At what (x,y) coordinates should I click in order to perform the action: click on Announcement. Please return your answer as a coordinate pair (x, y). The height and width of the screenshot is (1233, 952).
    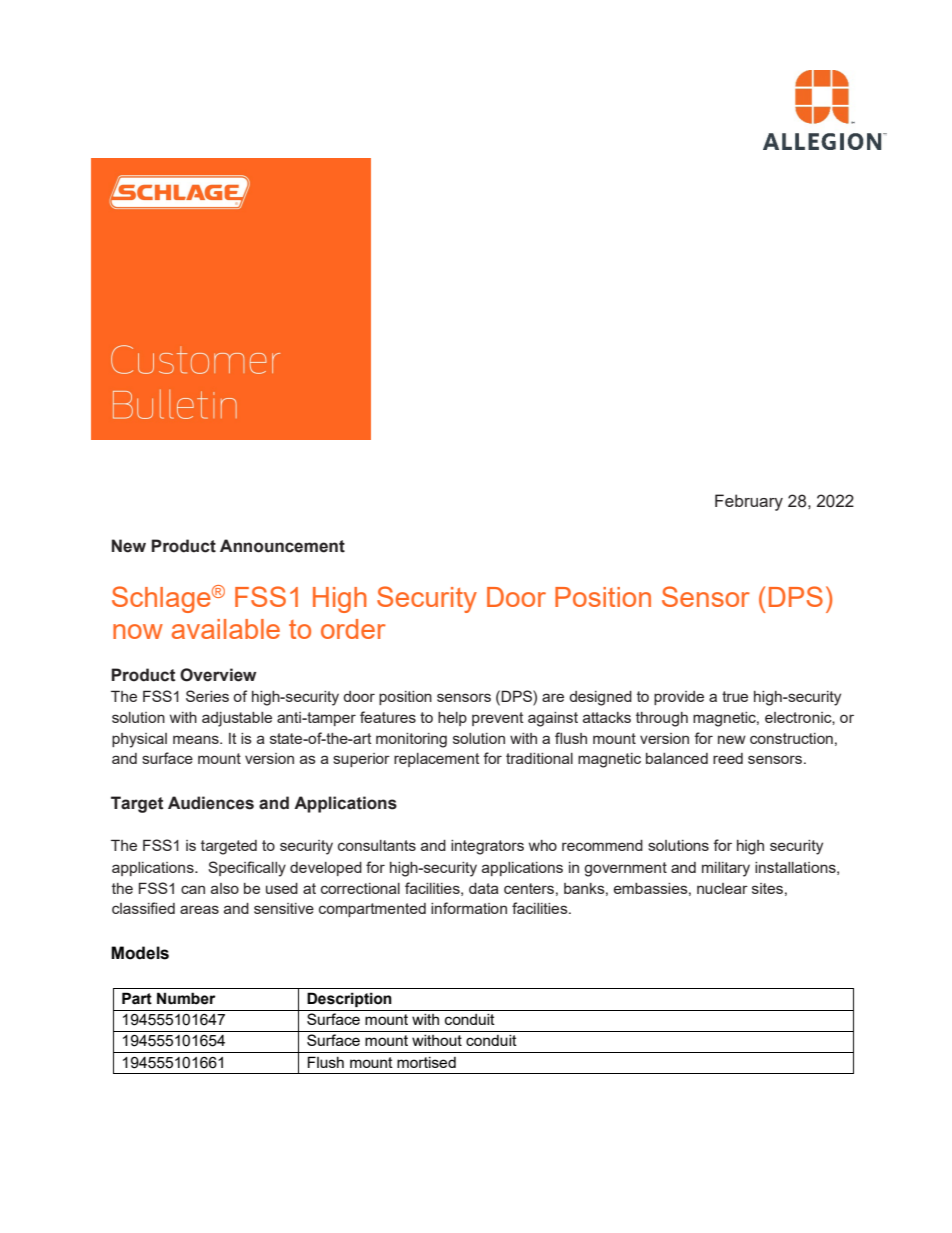
    Looking at the image, I should click on (282, 546).
